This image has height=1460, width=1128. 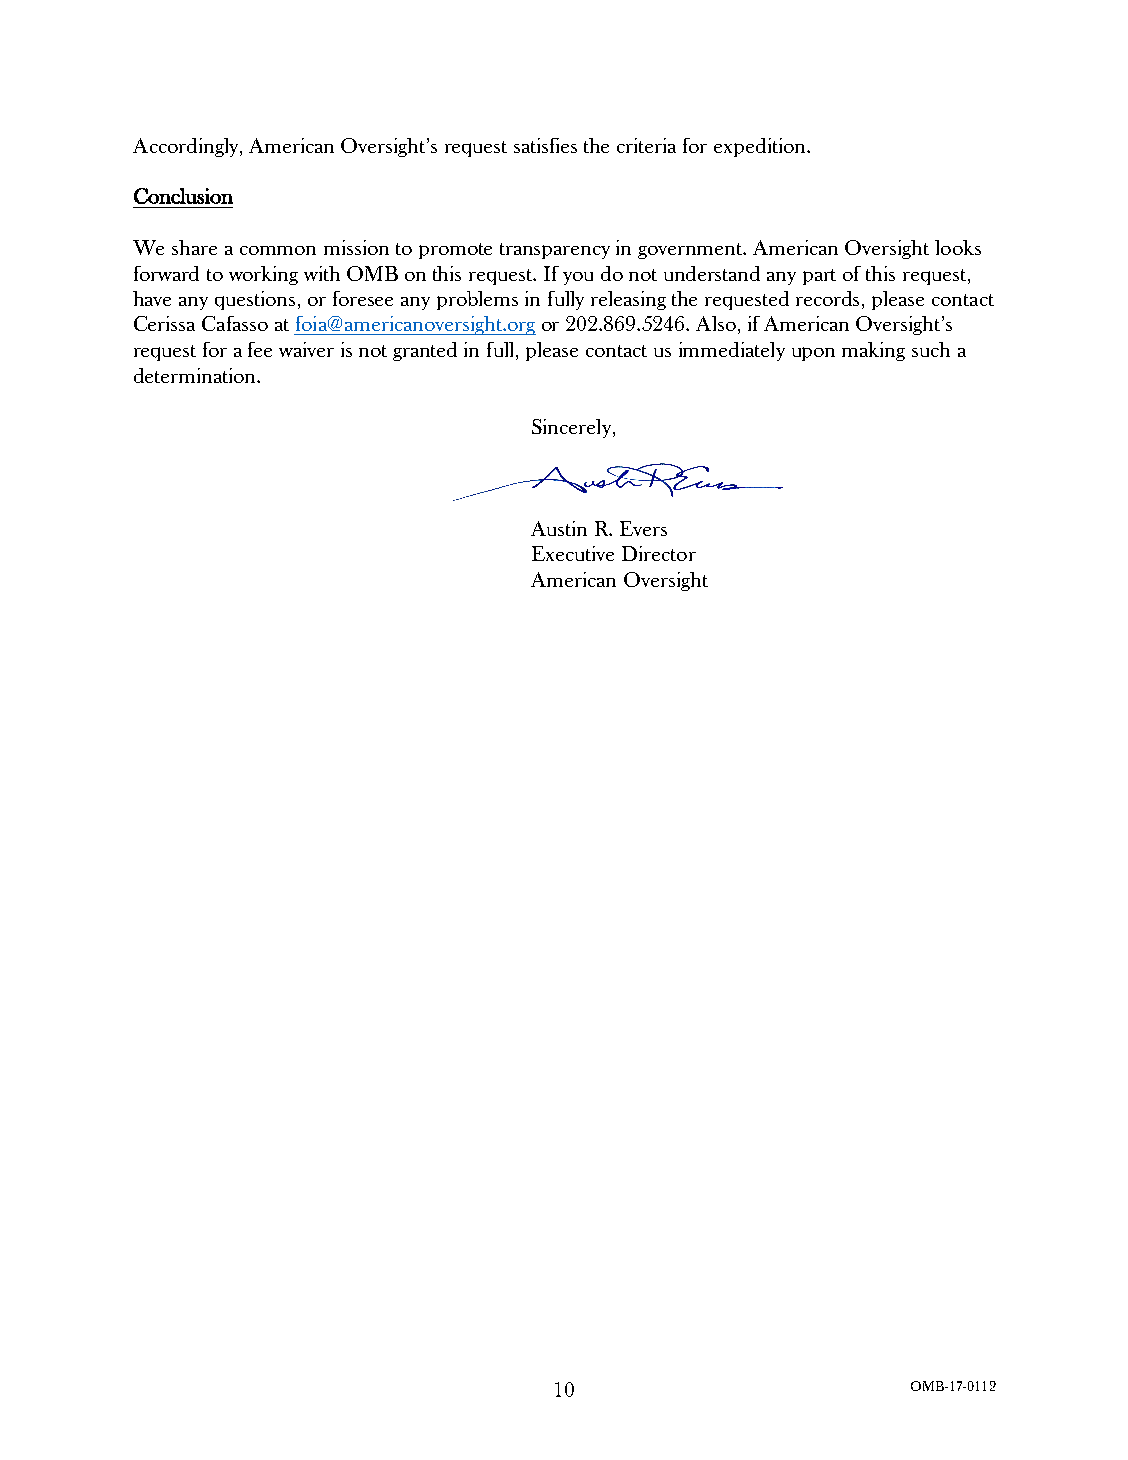 What do you see at coordinates (545, 145) in the image?
I see `satisfies` at bounding box center [545, 145].
